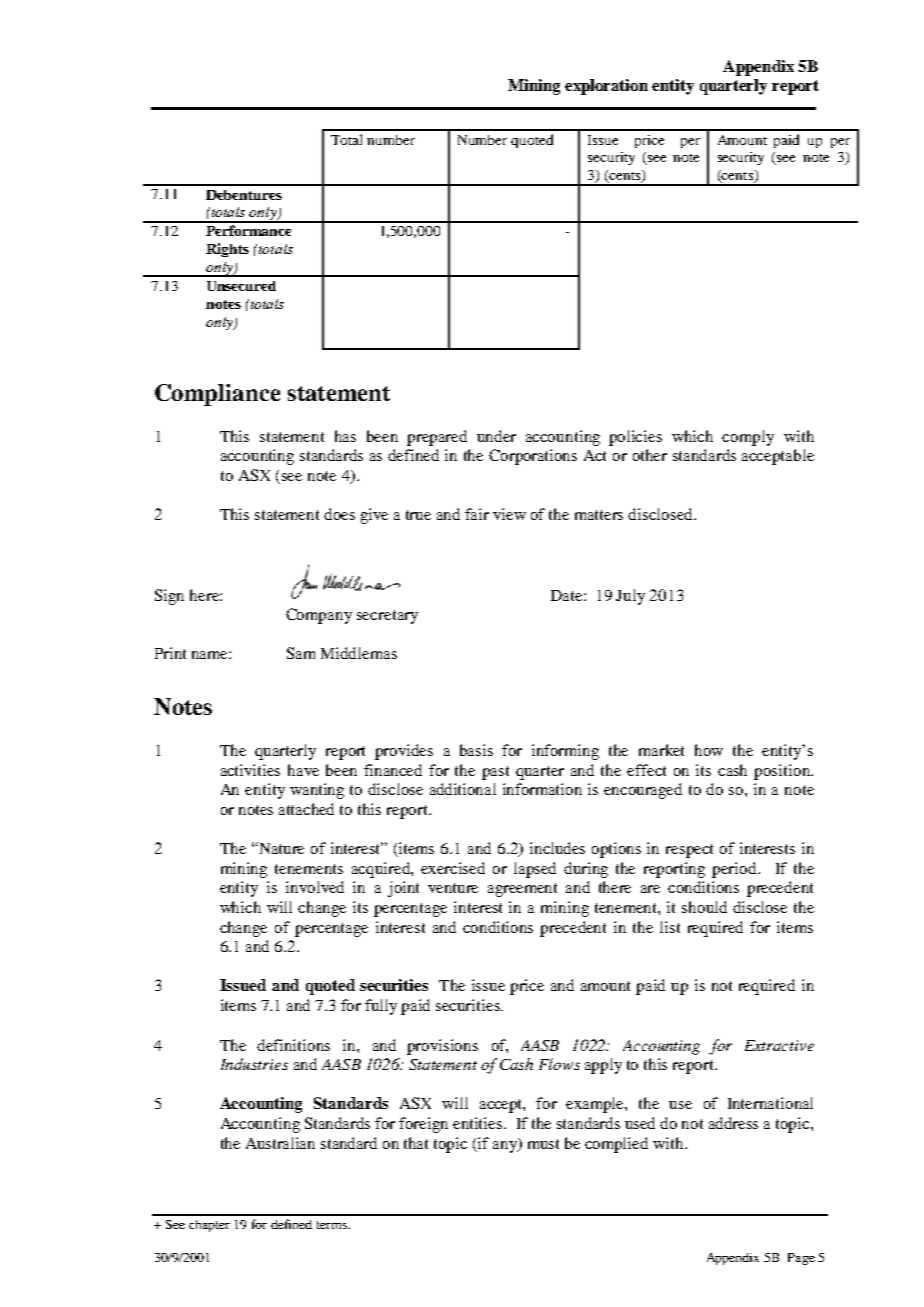 The width and height of the document is (924, 1307). Describe the element at coordinates (606, 87) in the document. I see `exploration` at that location.
